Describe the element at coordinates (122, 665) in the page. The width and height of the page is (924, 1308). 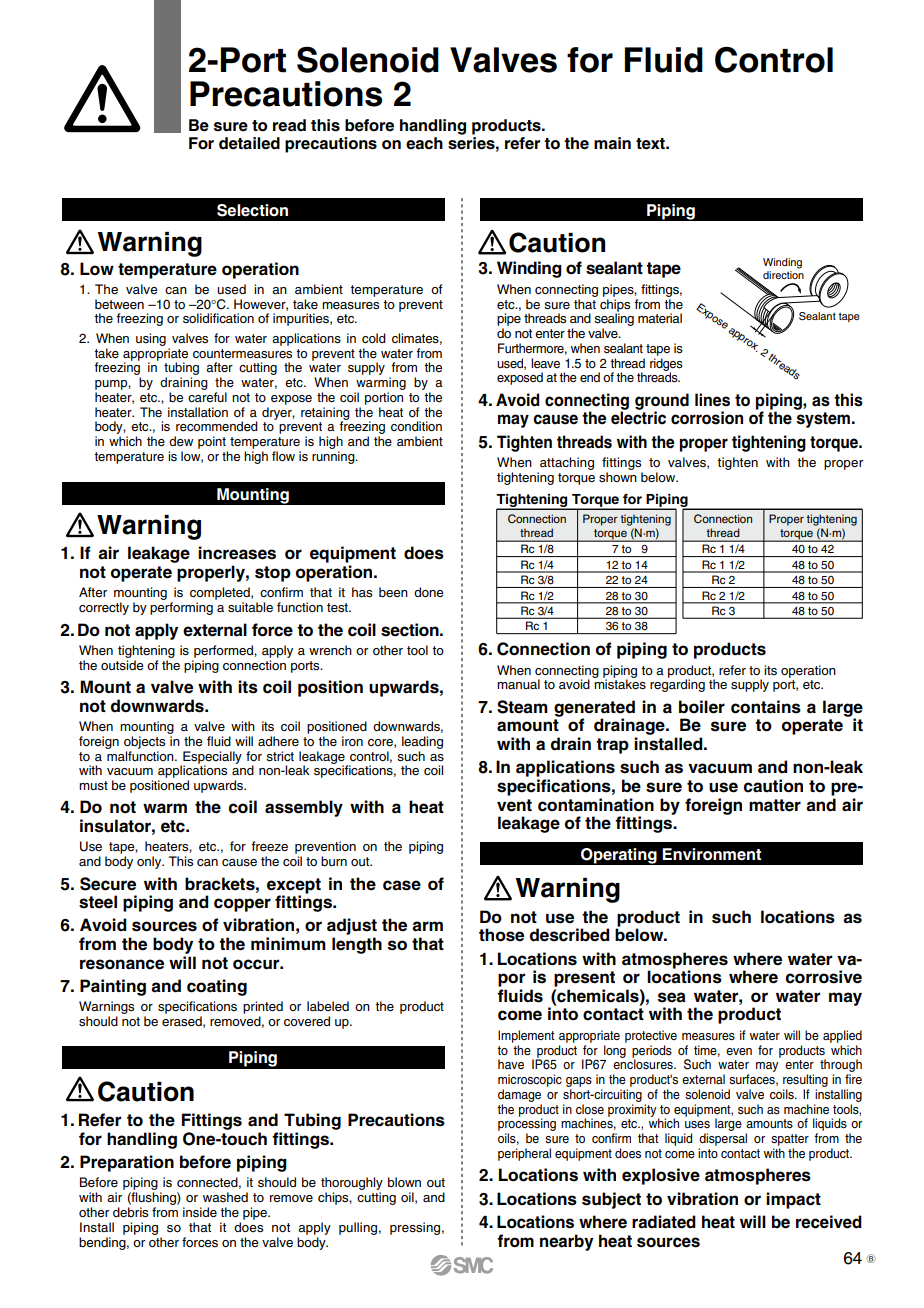
I see `outside` at that location.
